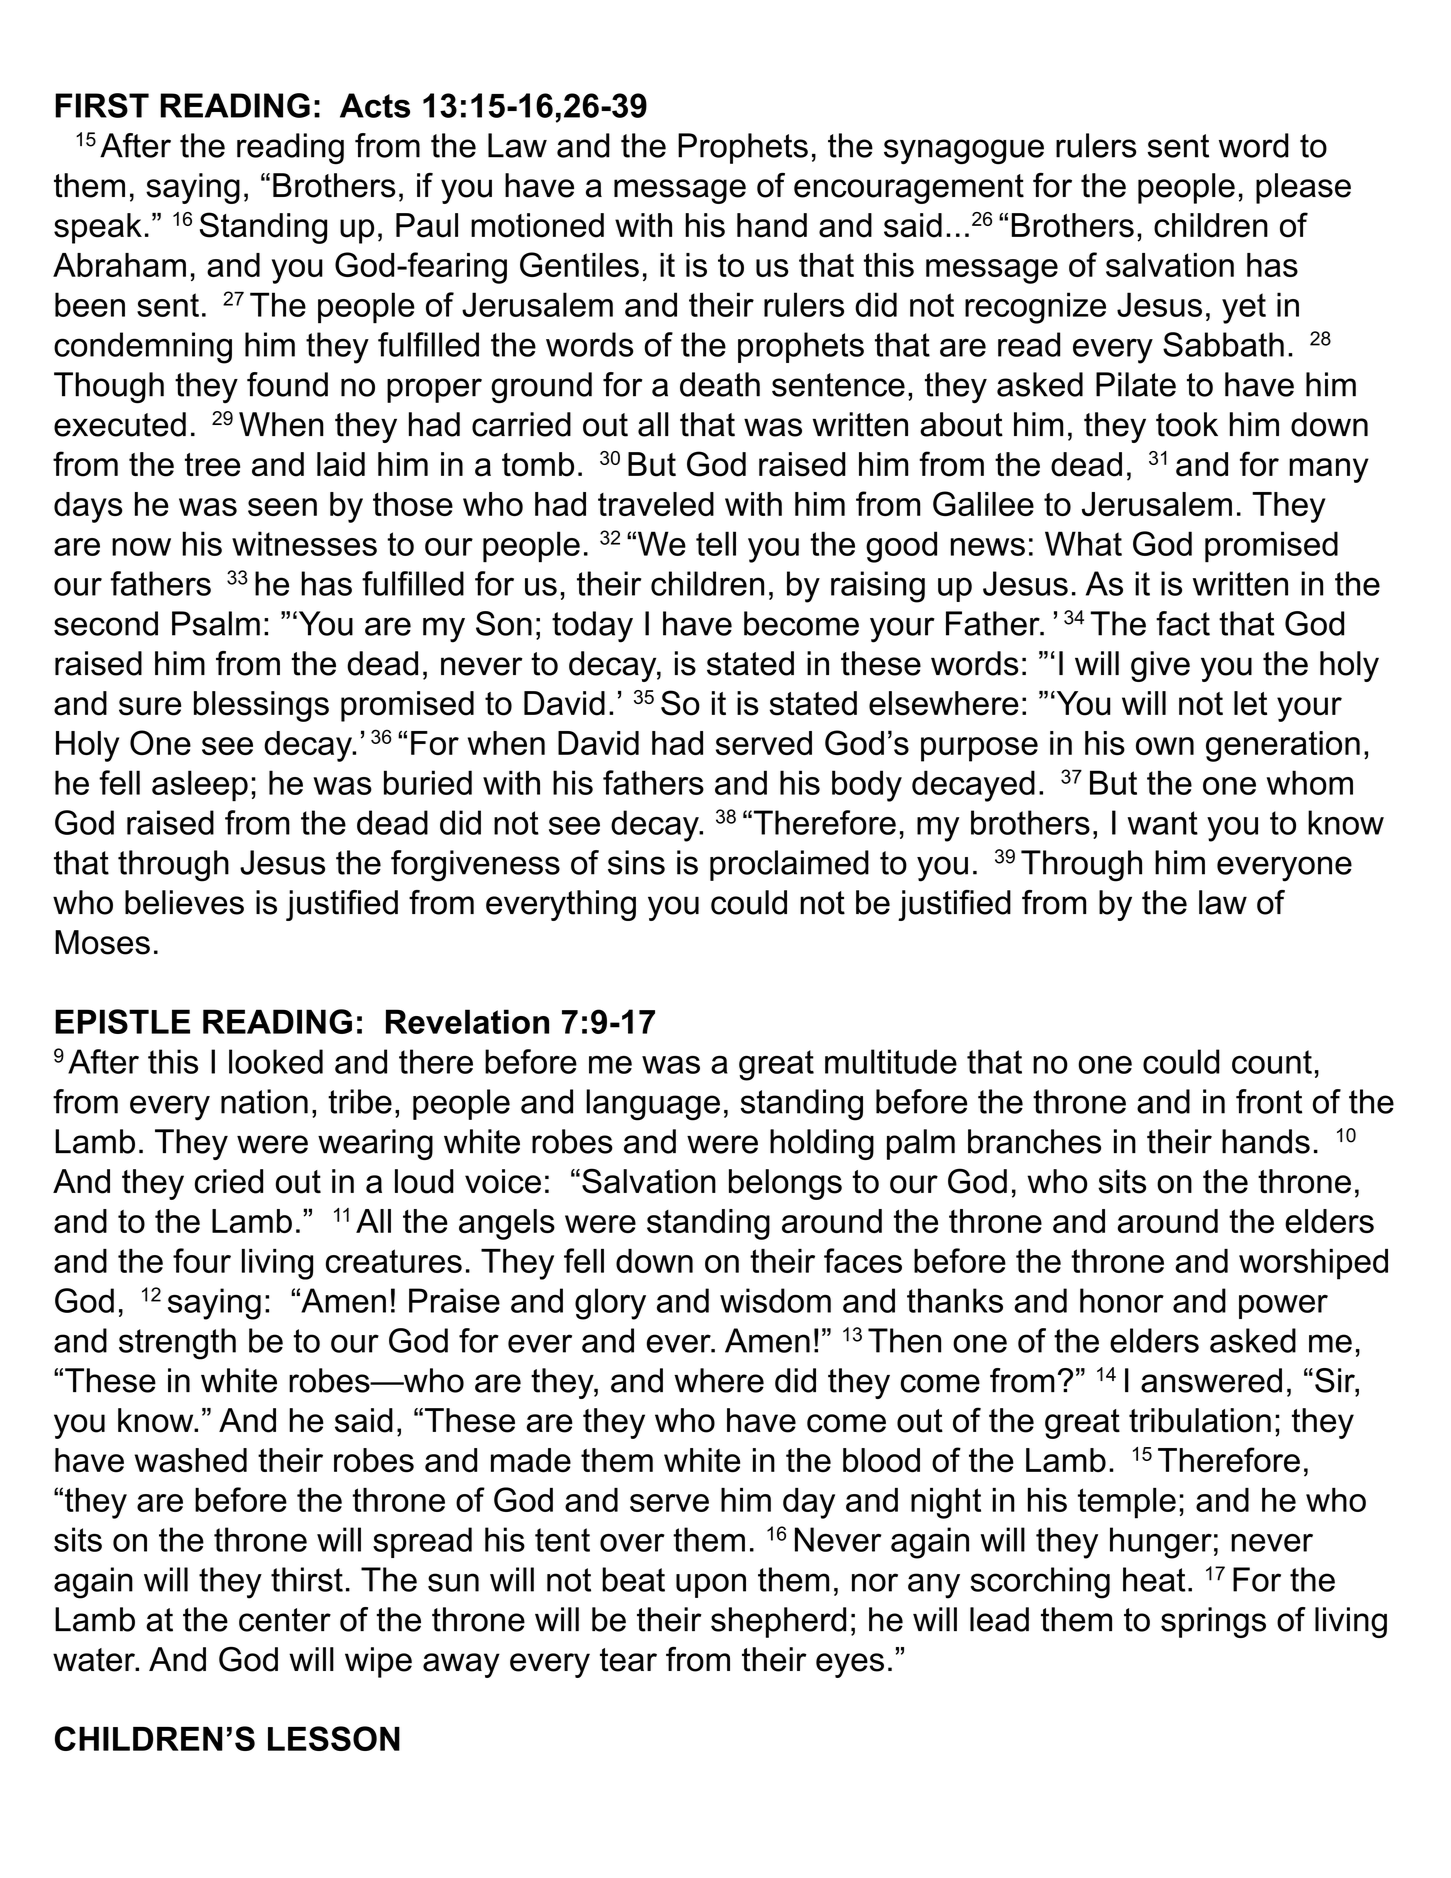 The image size is (1451, 1878). What do you see at coordinates (184, 902) in the page?
I see `believes` at bounding box center [184, 902].
